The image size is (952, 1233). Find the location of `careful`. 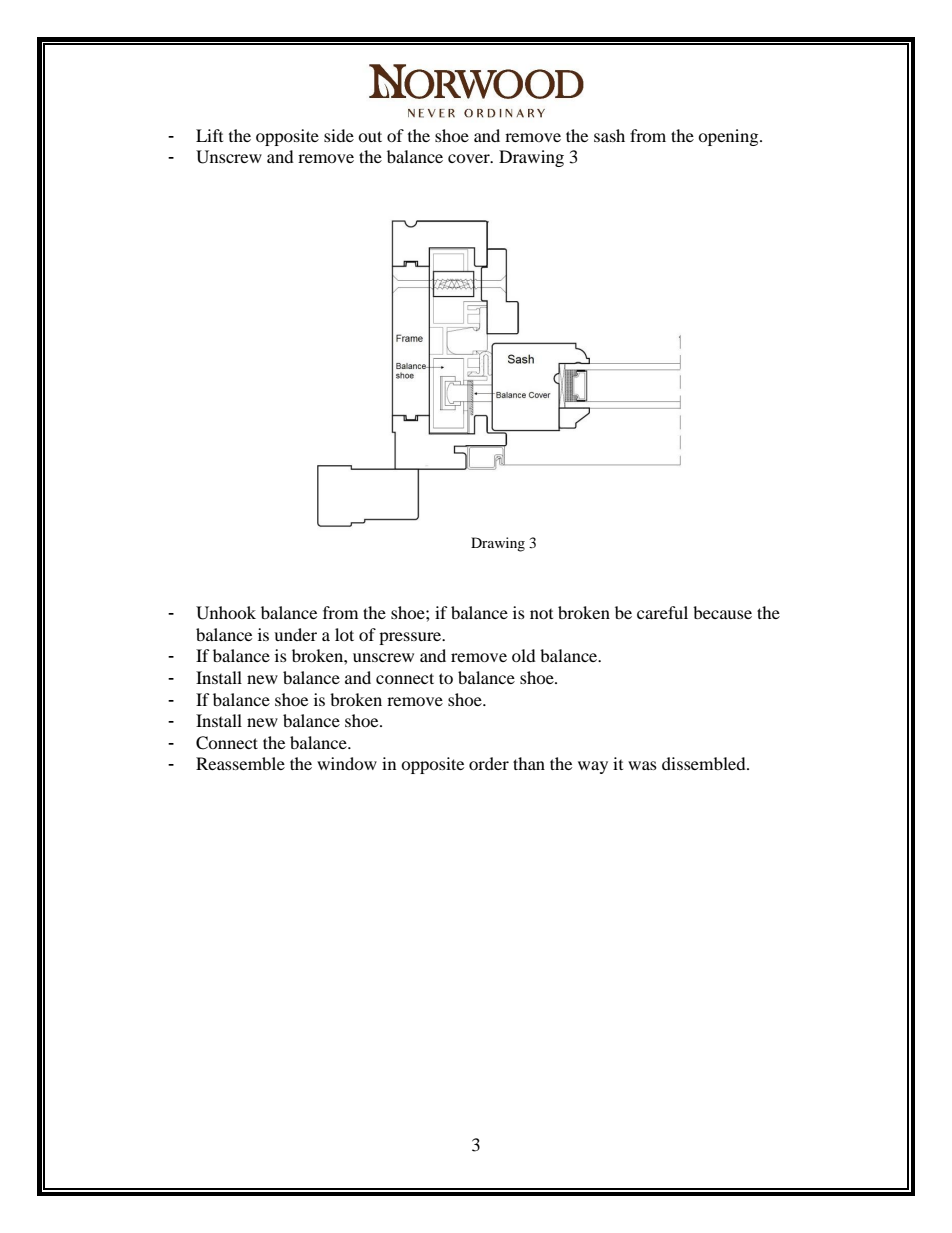

careful is located at coordinates (662, 612).
